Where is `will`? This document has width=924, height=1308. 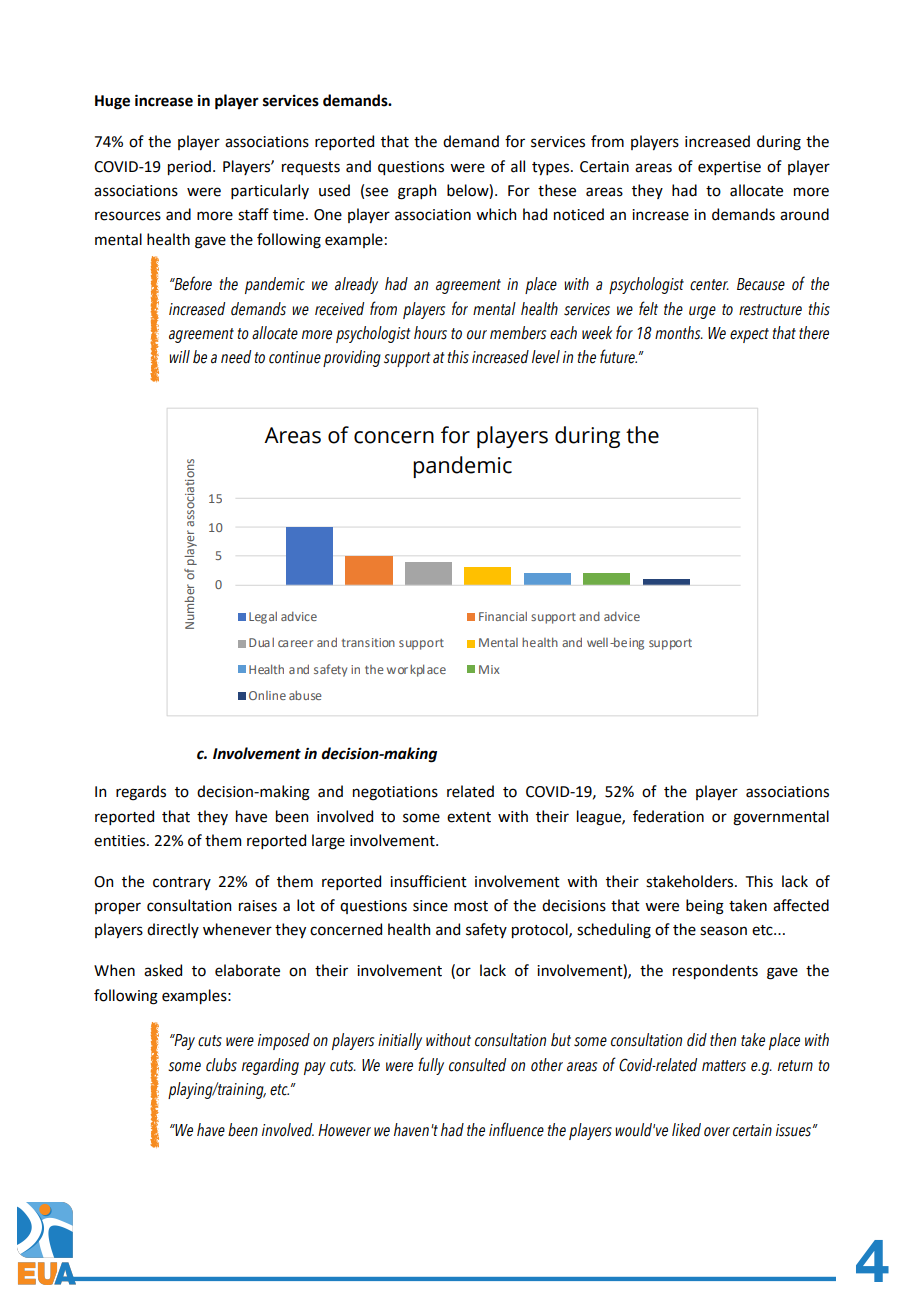 will is located at coordinates (179, 356).
